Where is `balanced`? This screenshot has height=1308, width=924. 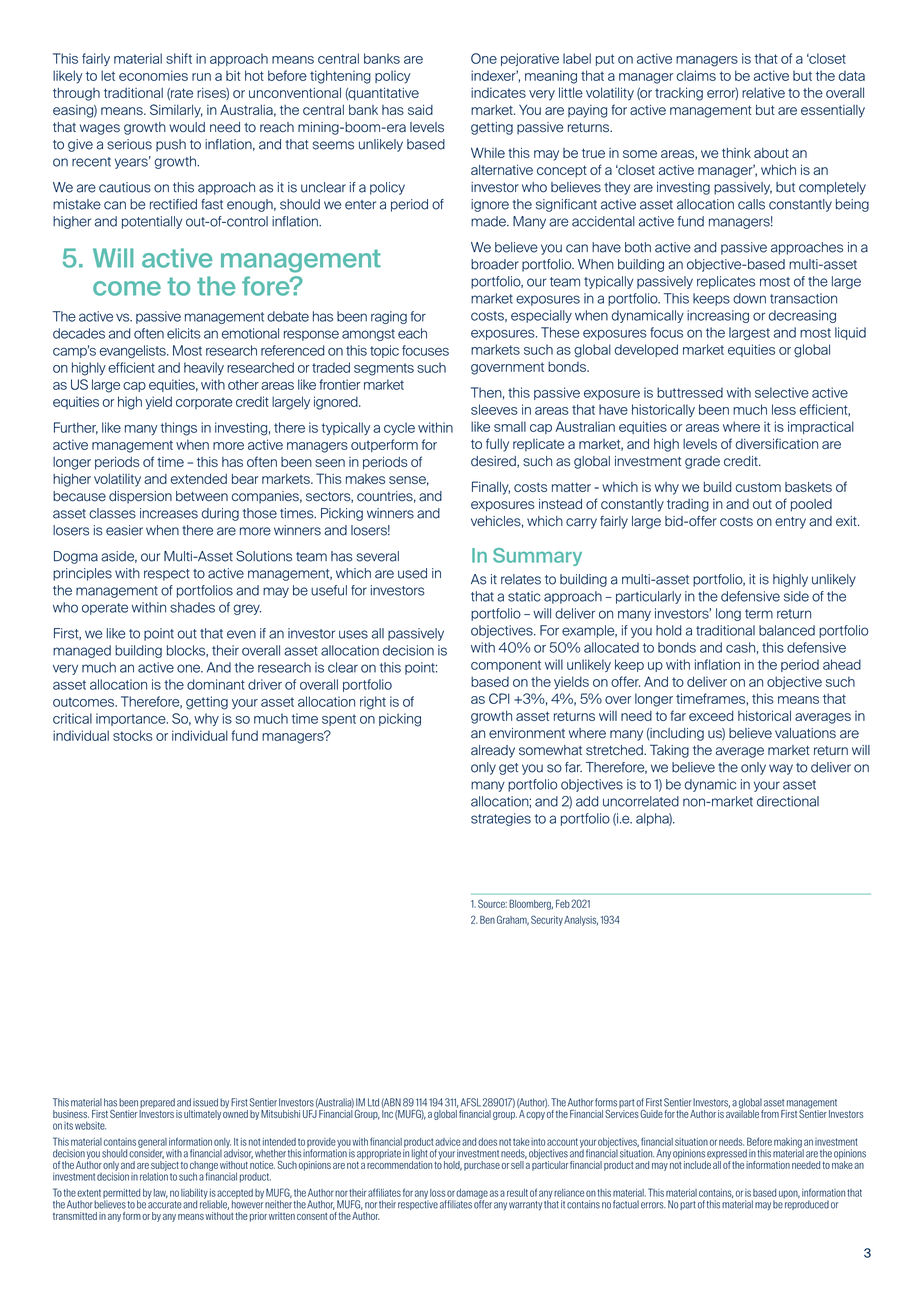 balanced is located at coordinates (787, 630).
